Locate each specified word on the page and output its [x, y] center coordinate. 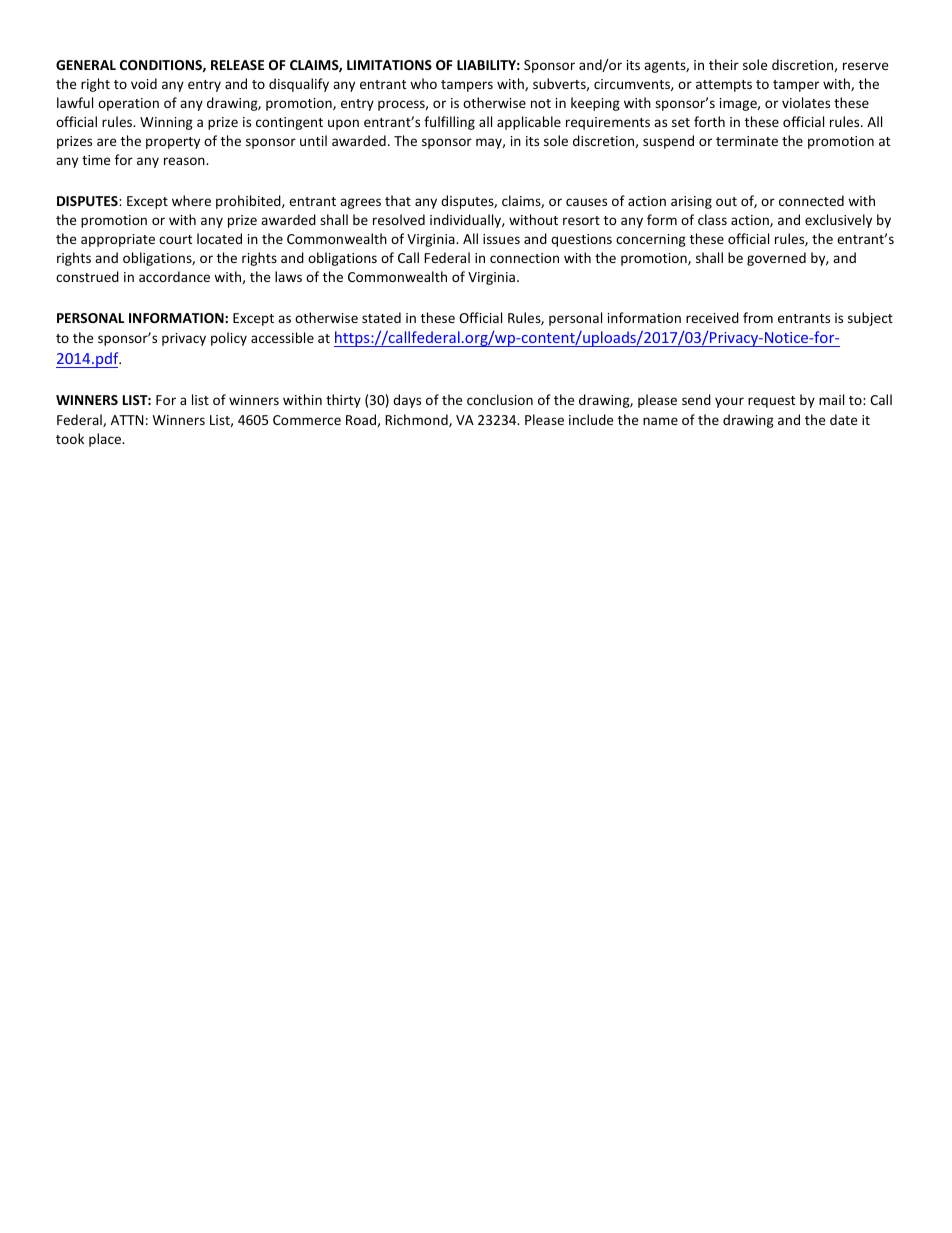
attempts [724, 86]
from [758, 317]
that [398, 200]
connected [811, 200]
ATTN [127, 420]
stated [381, 317]
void [144, 83]
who [423, 83]
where [191, 200]
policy [229, 339]
